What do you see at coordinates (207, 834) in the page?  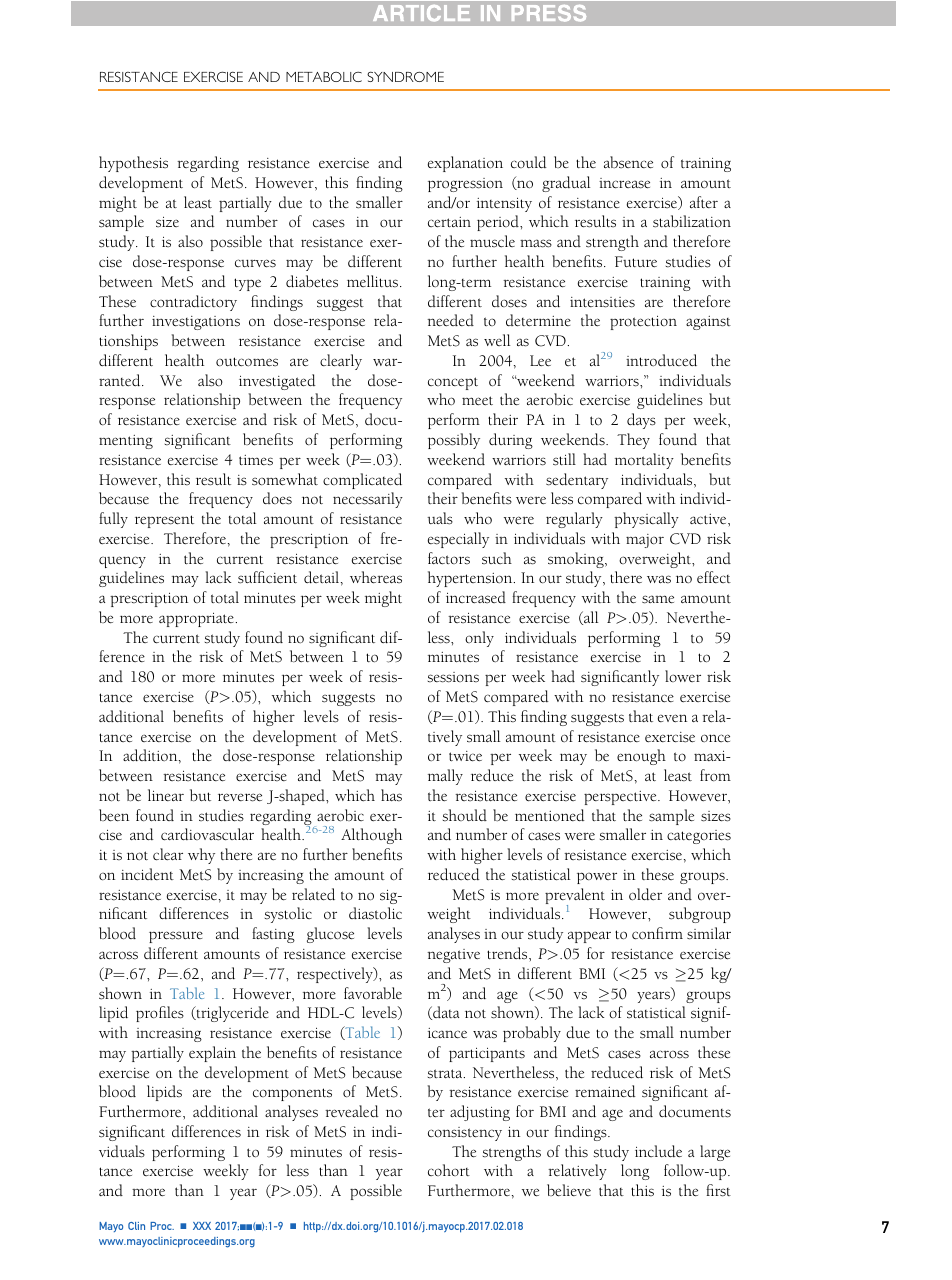 I see `cardiovascular` at bounding box center [207, 834].
